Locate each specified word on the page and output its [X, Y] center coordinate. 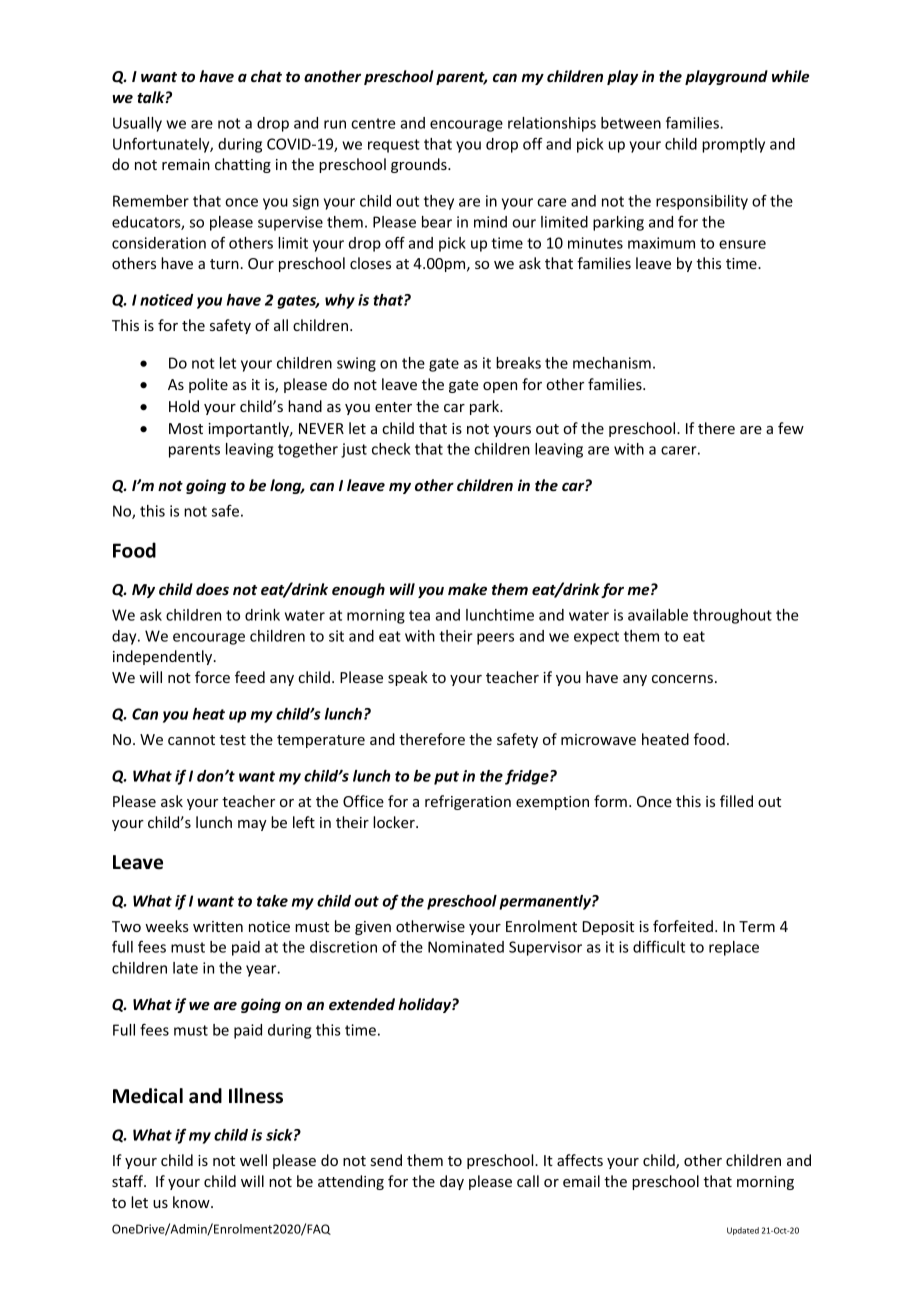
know [192, 1202]
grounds [420, 165]
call [528, 1181]
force [212, 677]
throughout [732, 616]
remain [186, 164]
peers [495, 639]
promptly [733, 145]
